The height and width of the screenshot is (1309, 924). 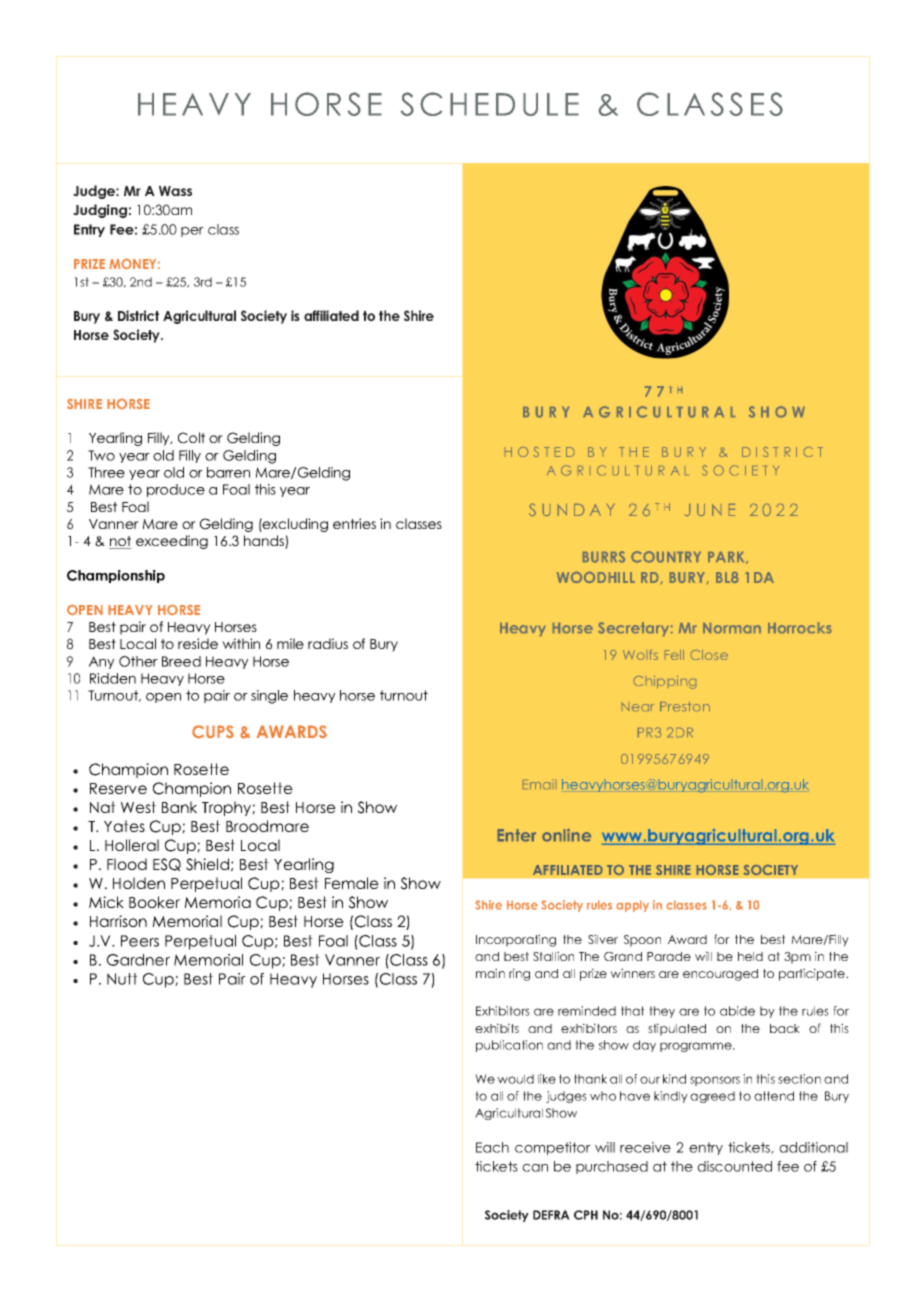 I want to click on entries, so click(x=354, y=523).
